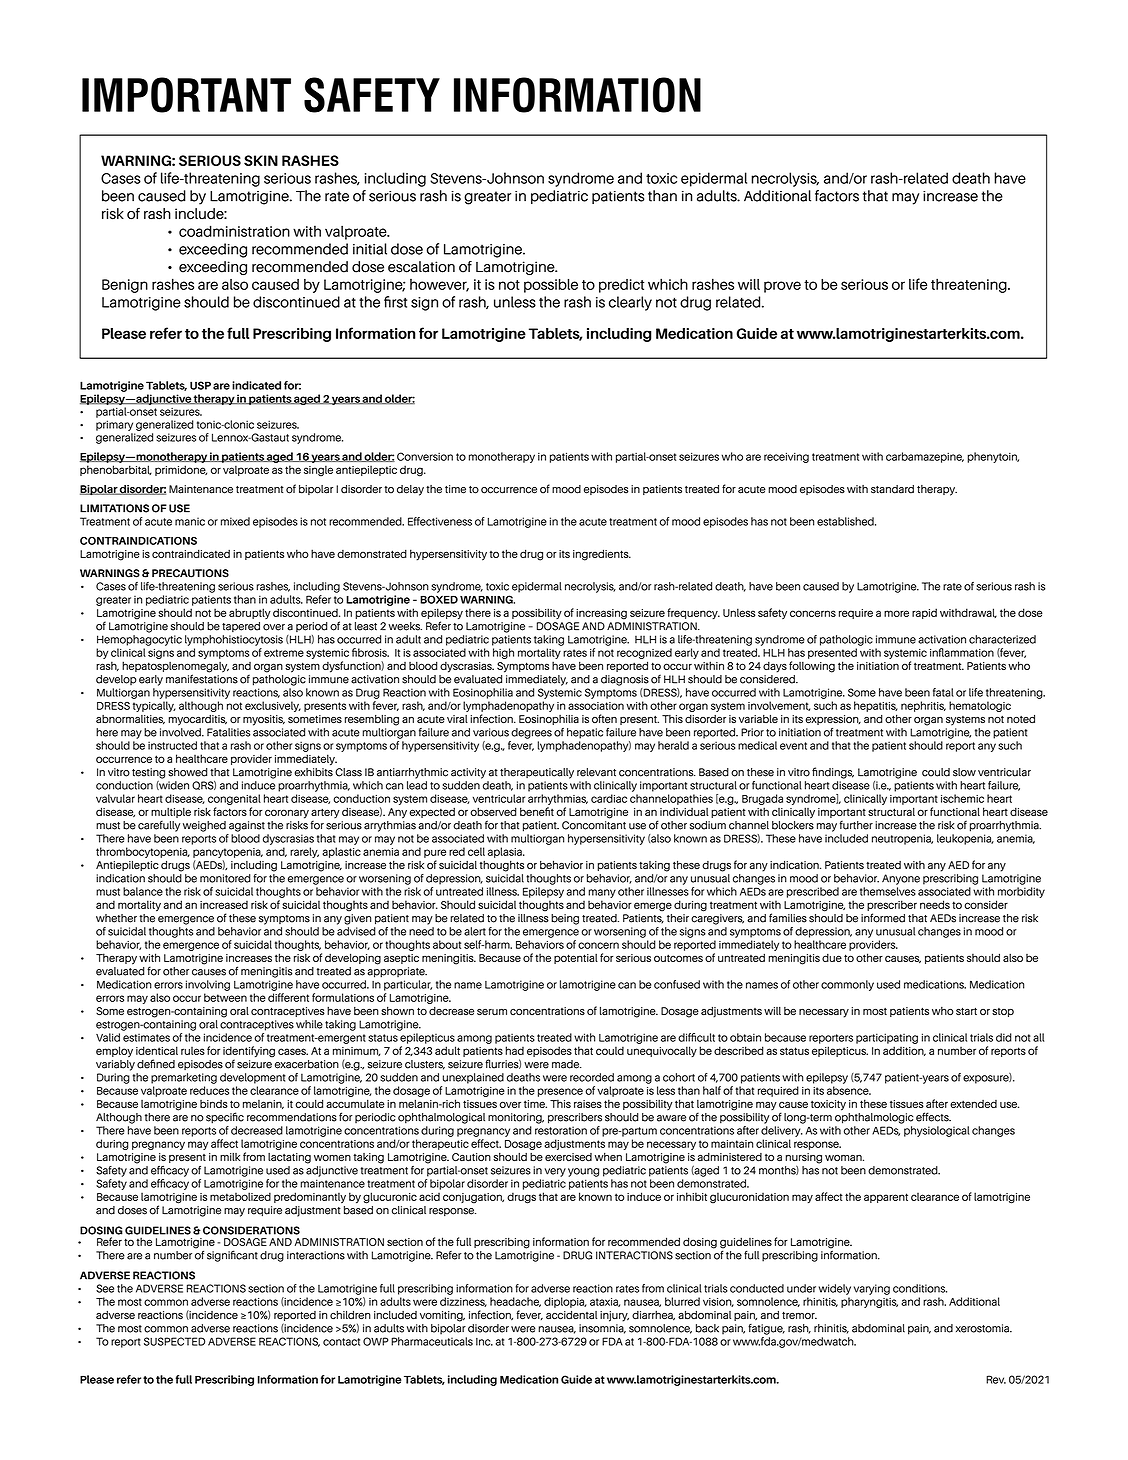 Image resolution: width=1128 pixels, height=1460 pixels. What do you see at coordinates (596, 772) in the image?
I see `relevant` at bounding box center [596, 772].
